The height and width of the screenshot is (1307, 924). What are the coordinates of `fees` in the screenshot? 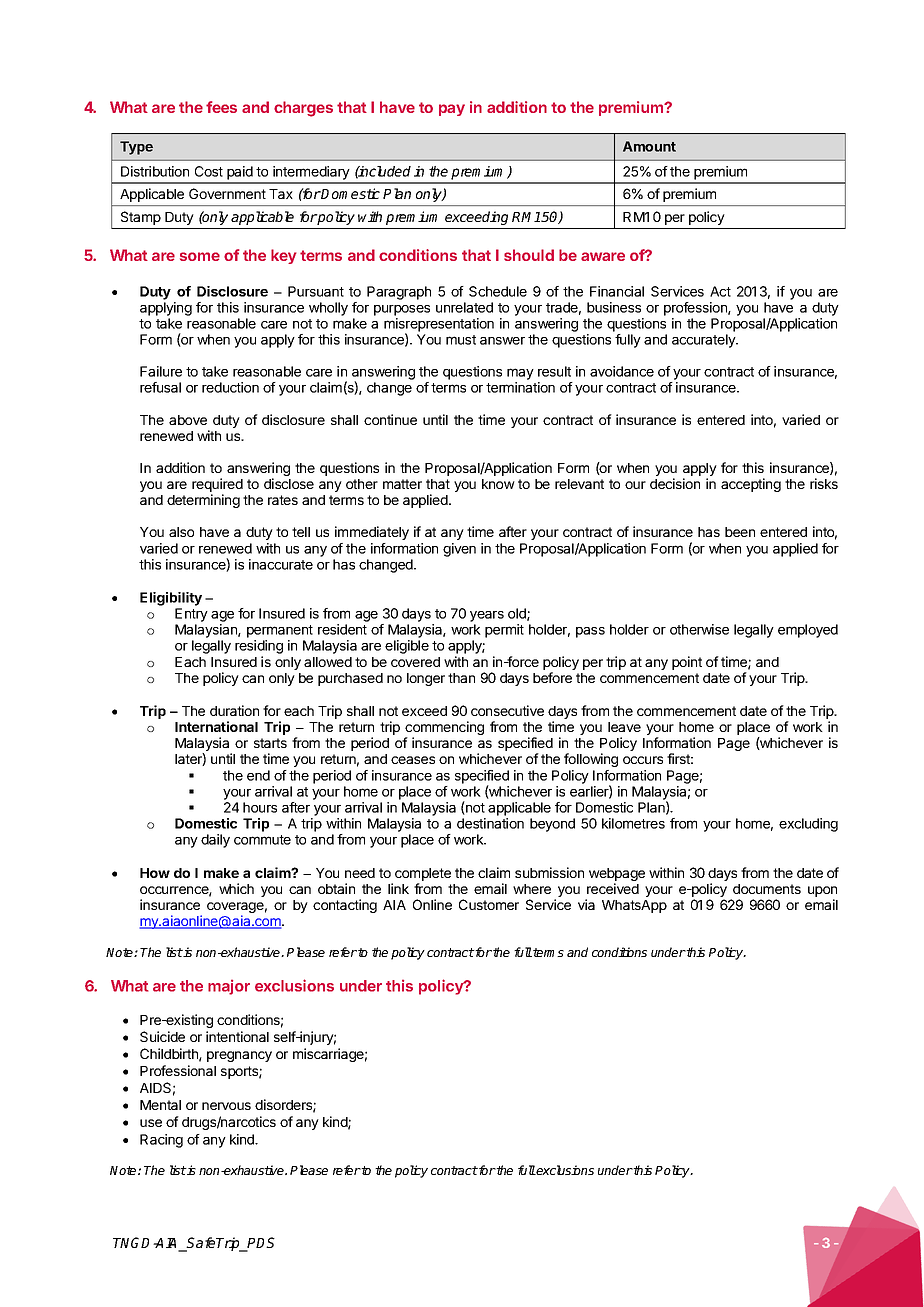 It's located at (221, 107).
